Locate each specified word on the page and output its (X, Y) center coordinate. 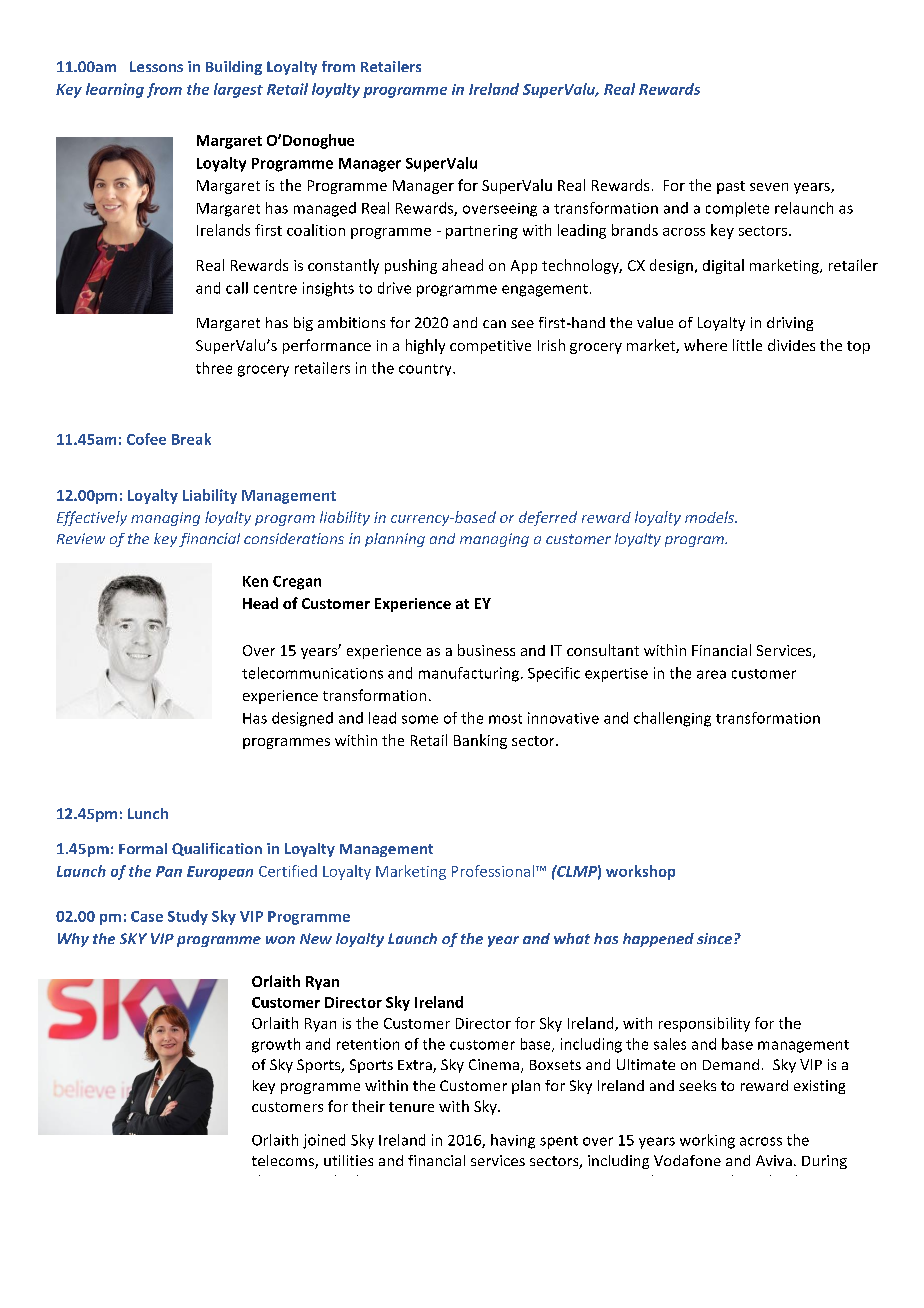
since (716, 938)
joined (324, 1141)
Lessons (156, 66)
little (747, 345)
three (214, 368)
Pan (169, 871)
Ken (255, 581)
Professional (493, 871)
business (486, 650)
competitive (490, 347)
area (711, 674)
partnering (482, 232)
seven (769, 187)
